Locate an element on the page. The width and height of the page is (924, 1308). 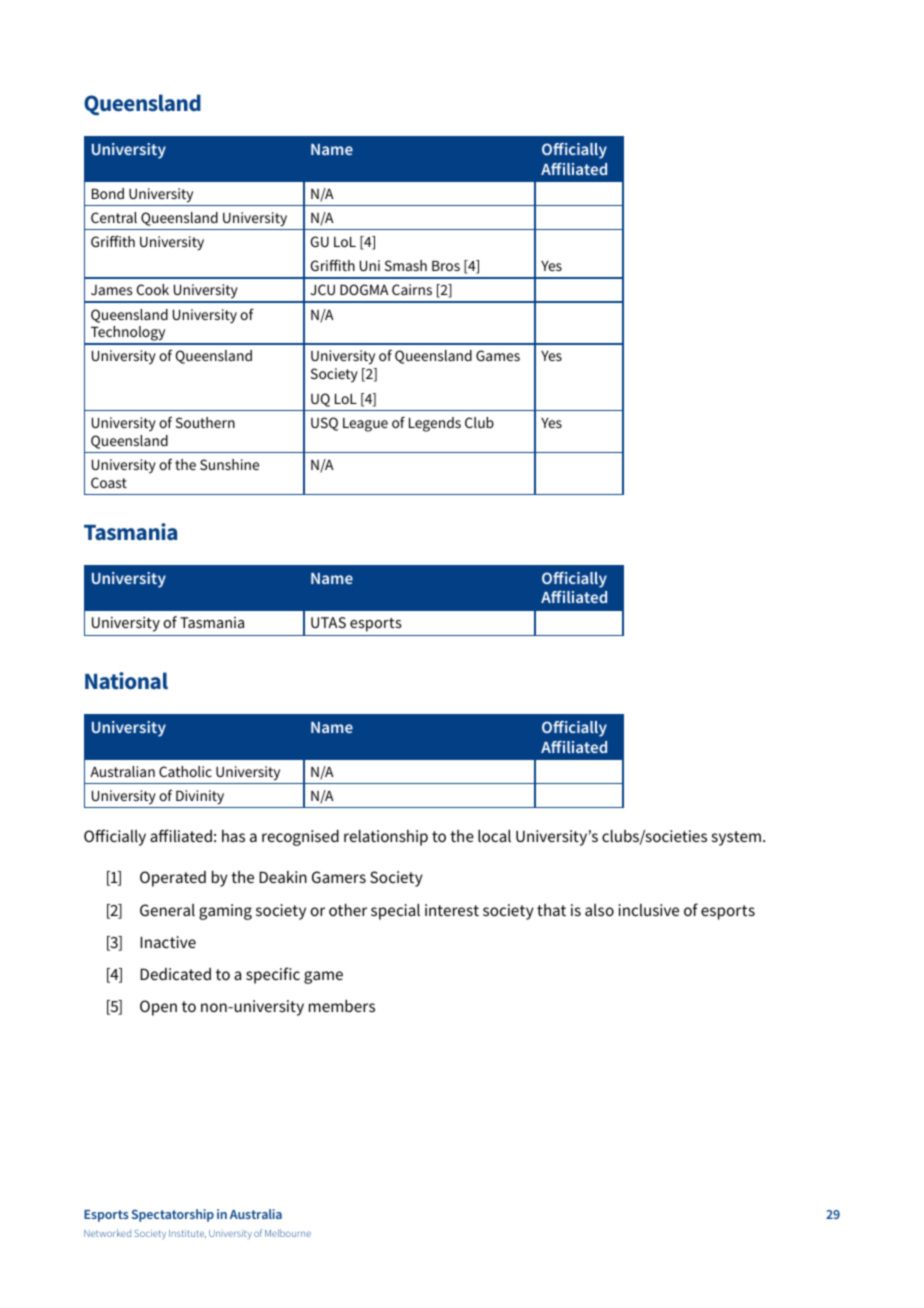
Operated is located at coordinates (173, 879).
